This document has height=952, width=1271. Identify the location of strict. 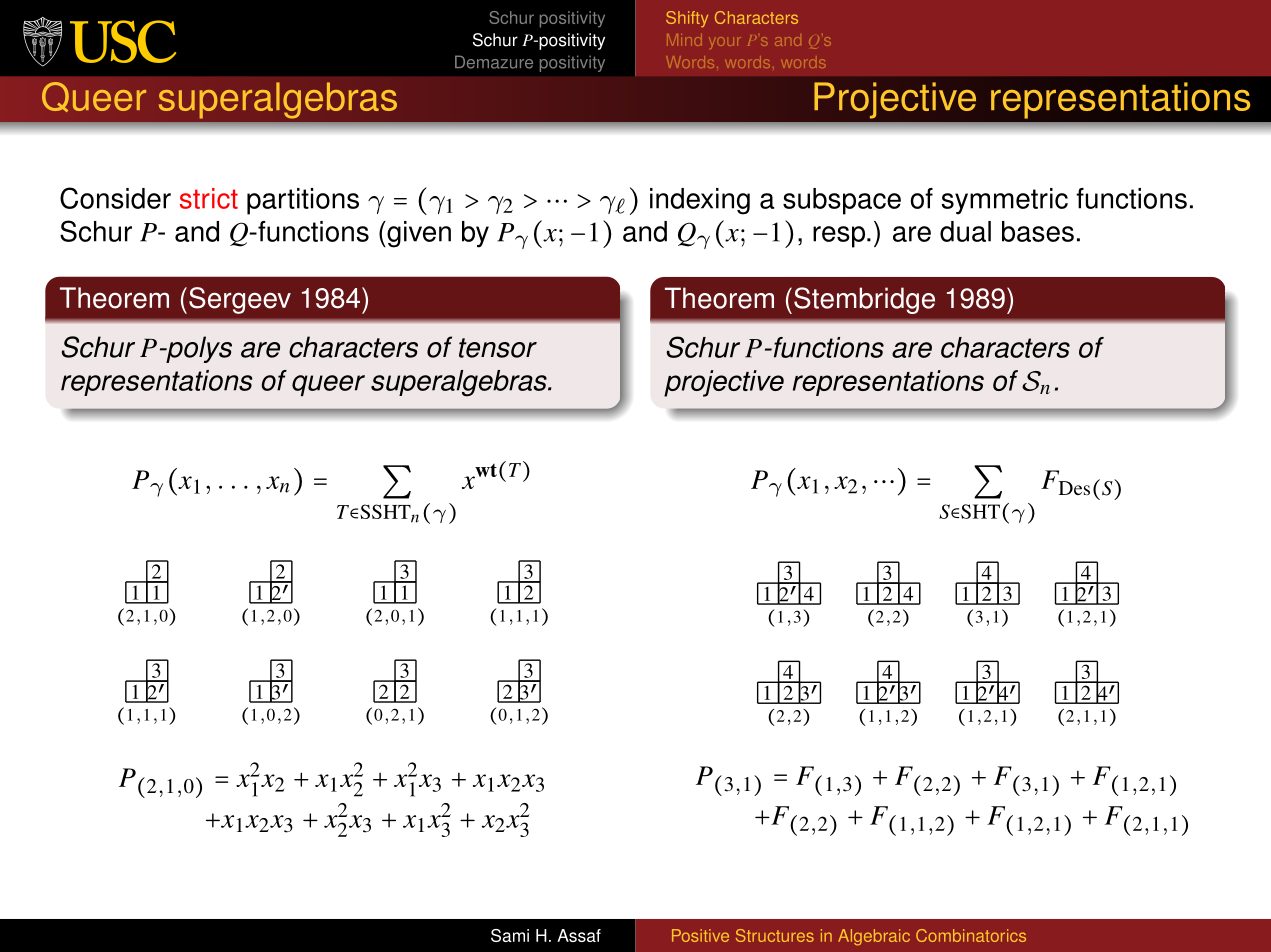
(209, 198).
